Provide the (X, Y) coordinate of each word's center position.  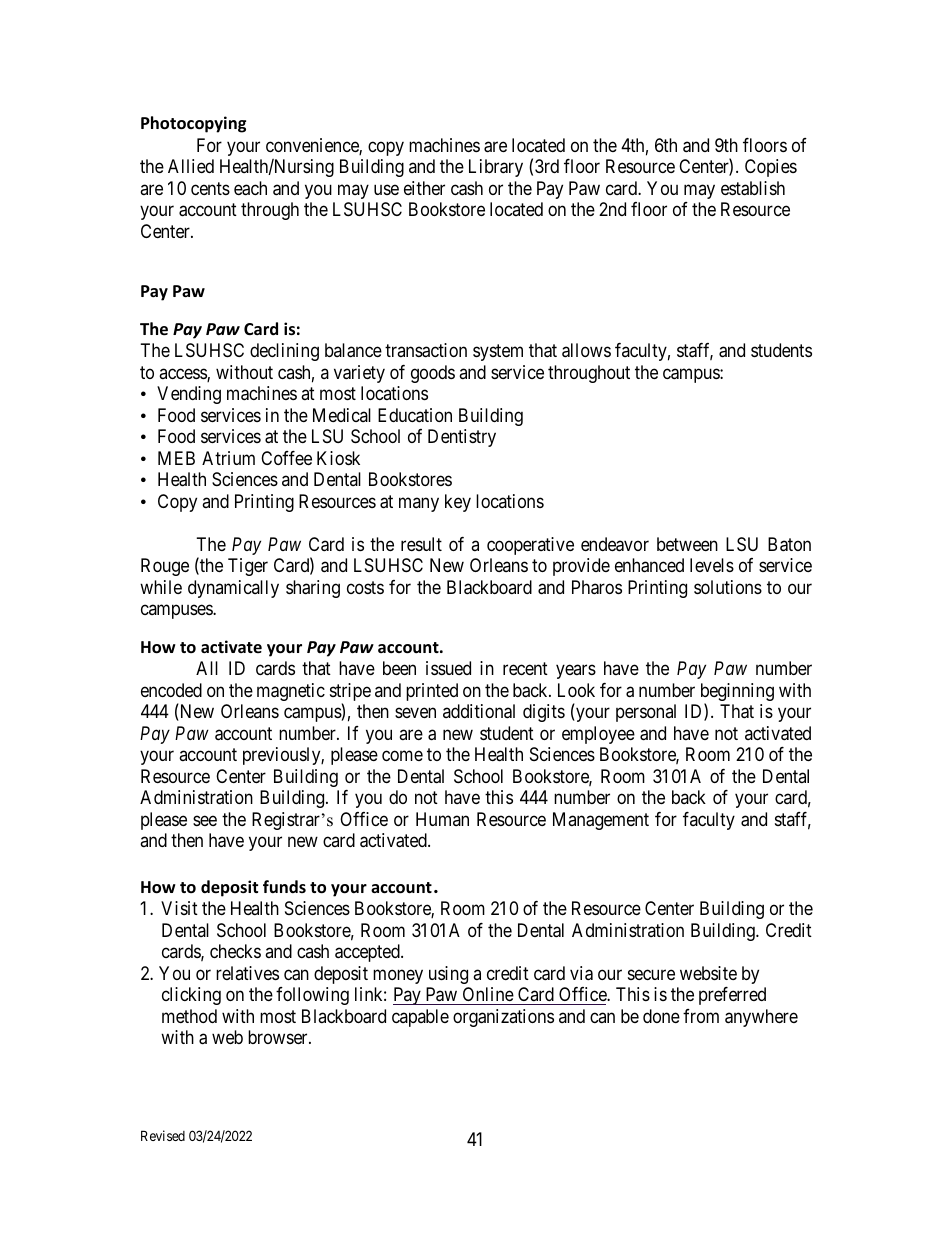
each (250, 188)
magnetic (291, 692)
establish (753, 188)
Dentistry (462, 438)
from (701, 1016)
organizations (503, 1018)
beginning (737, 693)
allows (586, 350)
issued (448, 668)
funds (284, 886)
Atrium (228, 458)
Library (496, 168)
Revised (163, 1135)
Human (442, 819)
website (708, 973)
